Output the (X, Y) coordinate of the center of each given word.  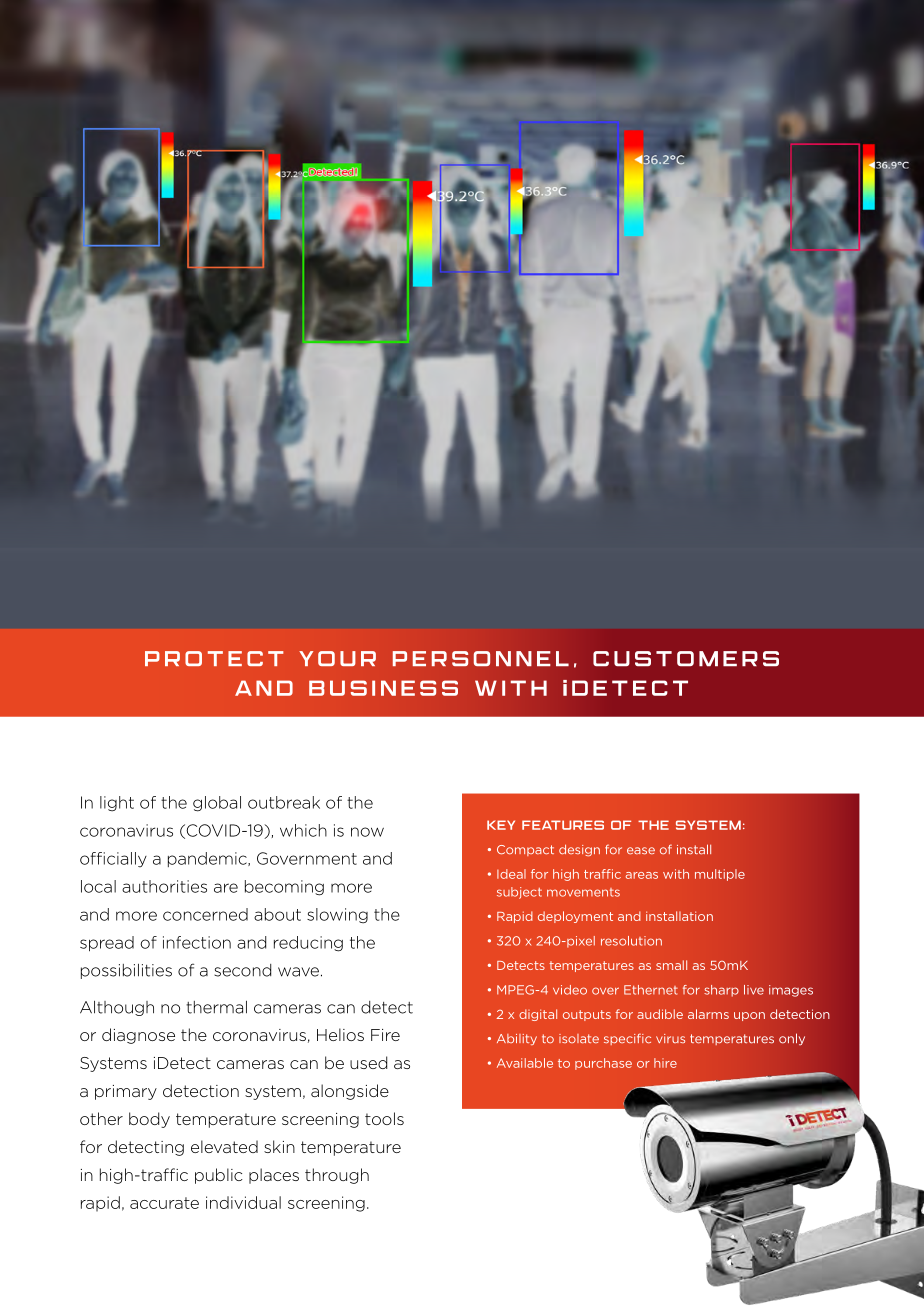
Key (501, 825)
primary (126, 1092)
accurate (164, 1203)
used (368, 1062)
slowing (337, 916)
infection (197, 942)
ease (641, 851)
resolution (631, 941)
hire (665, 1063)
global (217, 804)
